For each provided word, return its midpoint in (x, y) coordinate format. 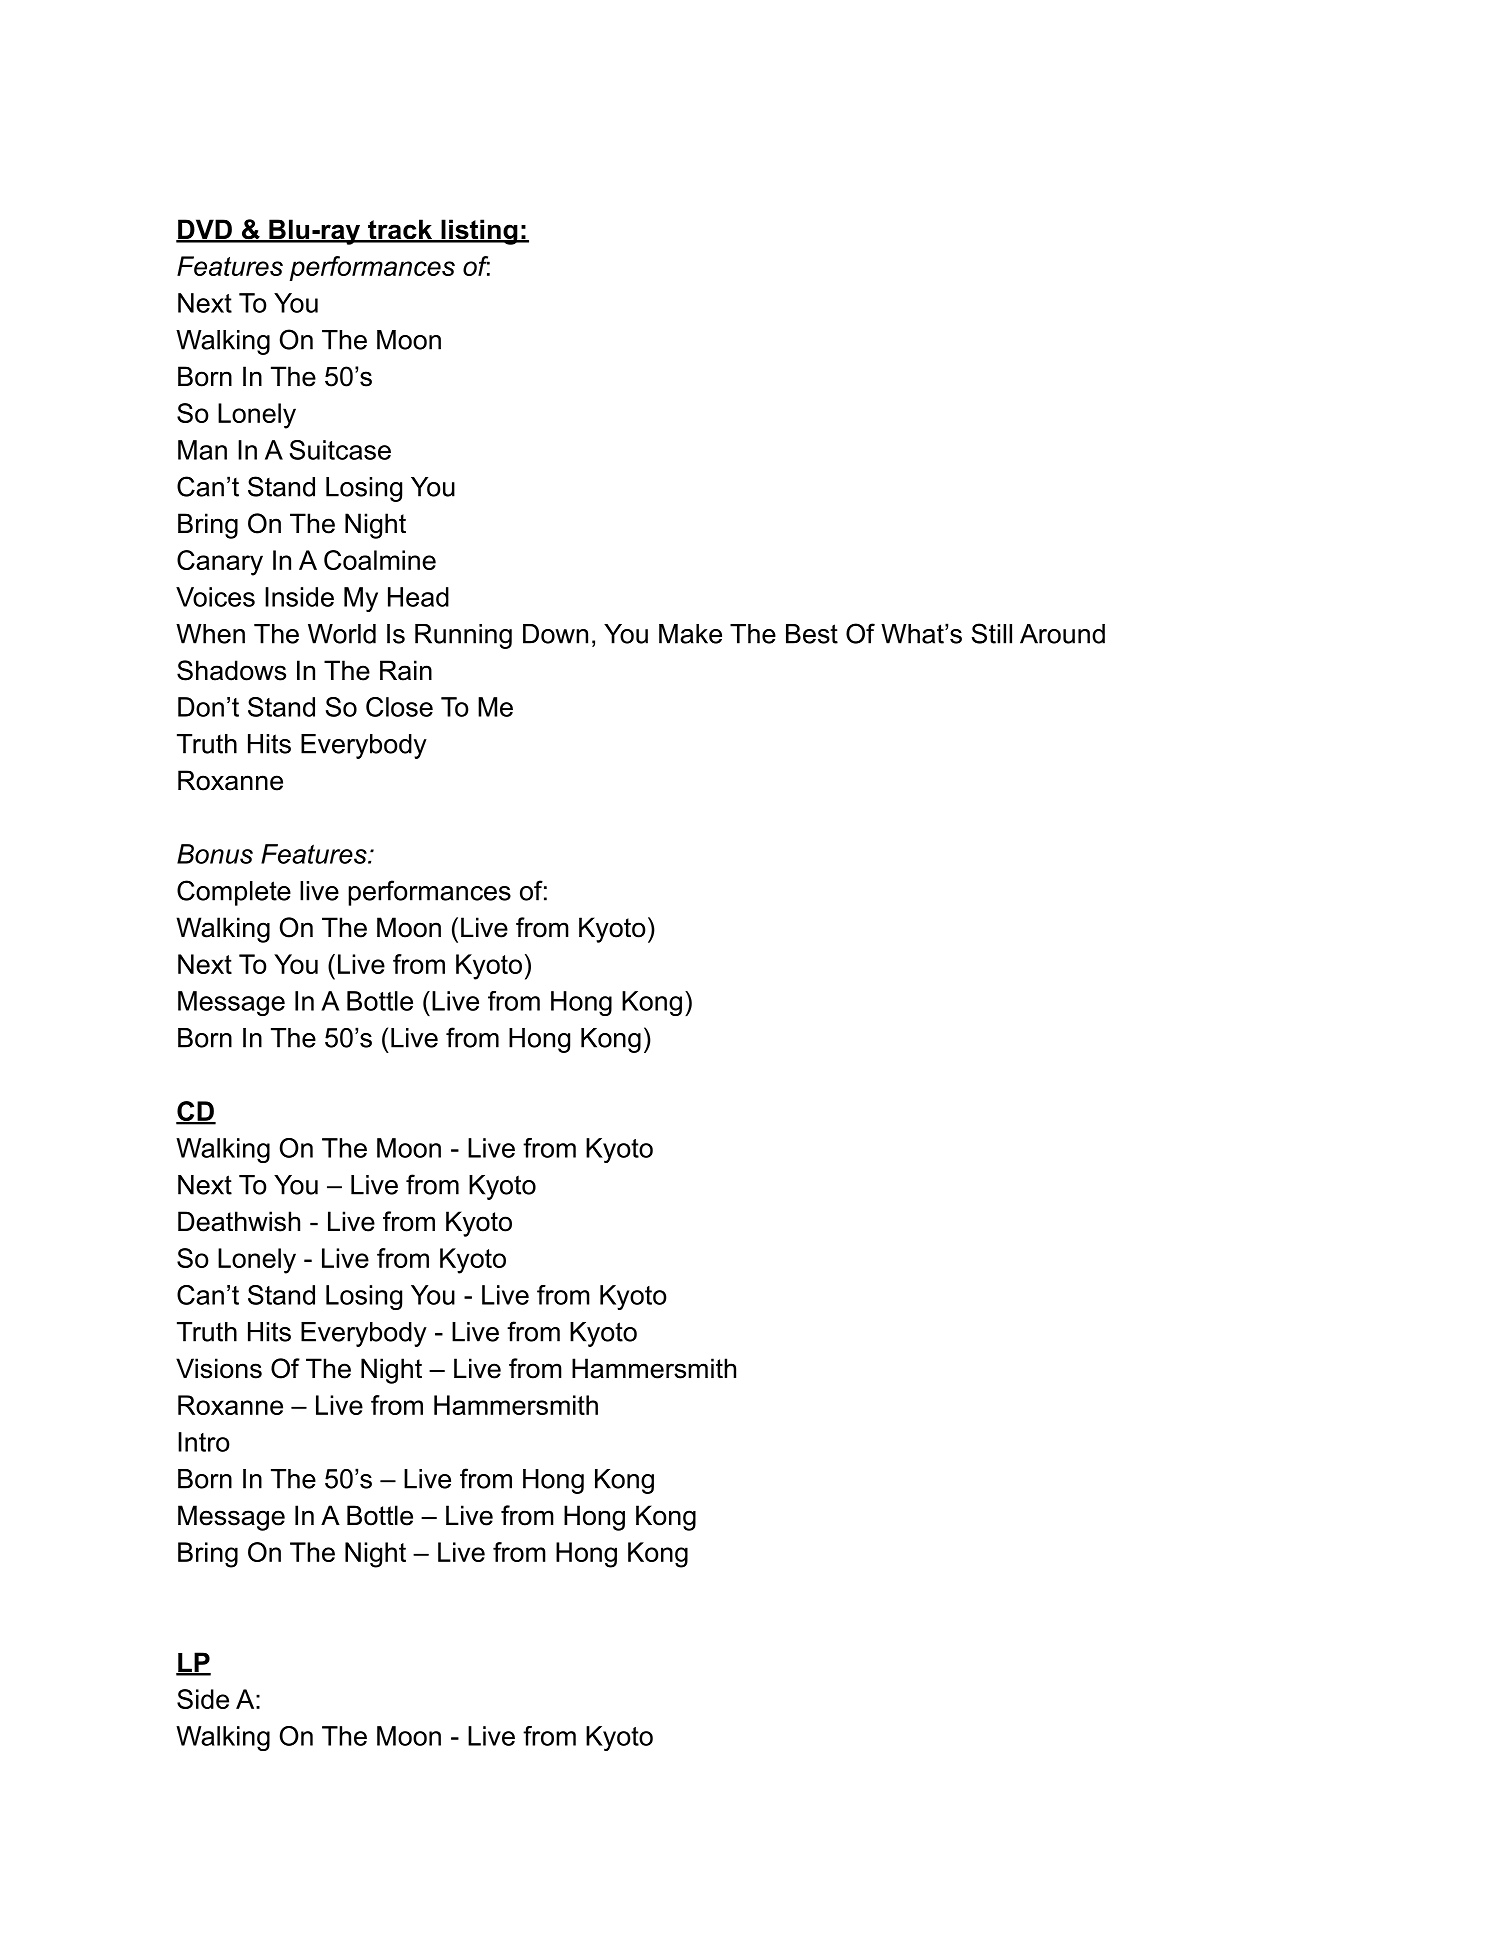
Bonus (215, 854)
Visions (219, 1368)
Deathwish (239, 1221)
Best (812, 634)
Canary (220, 563)
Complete (234, 893)
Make (690, 634)
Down (555, 634)
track (400, 230)
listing (479, 232)
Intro (204, 1442)
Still (991, 633)
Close (399, 707)
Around (1062, 634)
